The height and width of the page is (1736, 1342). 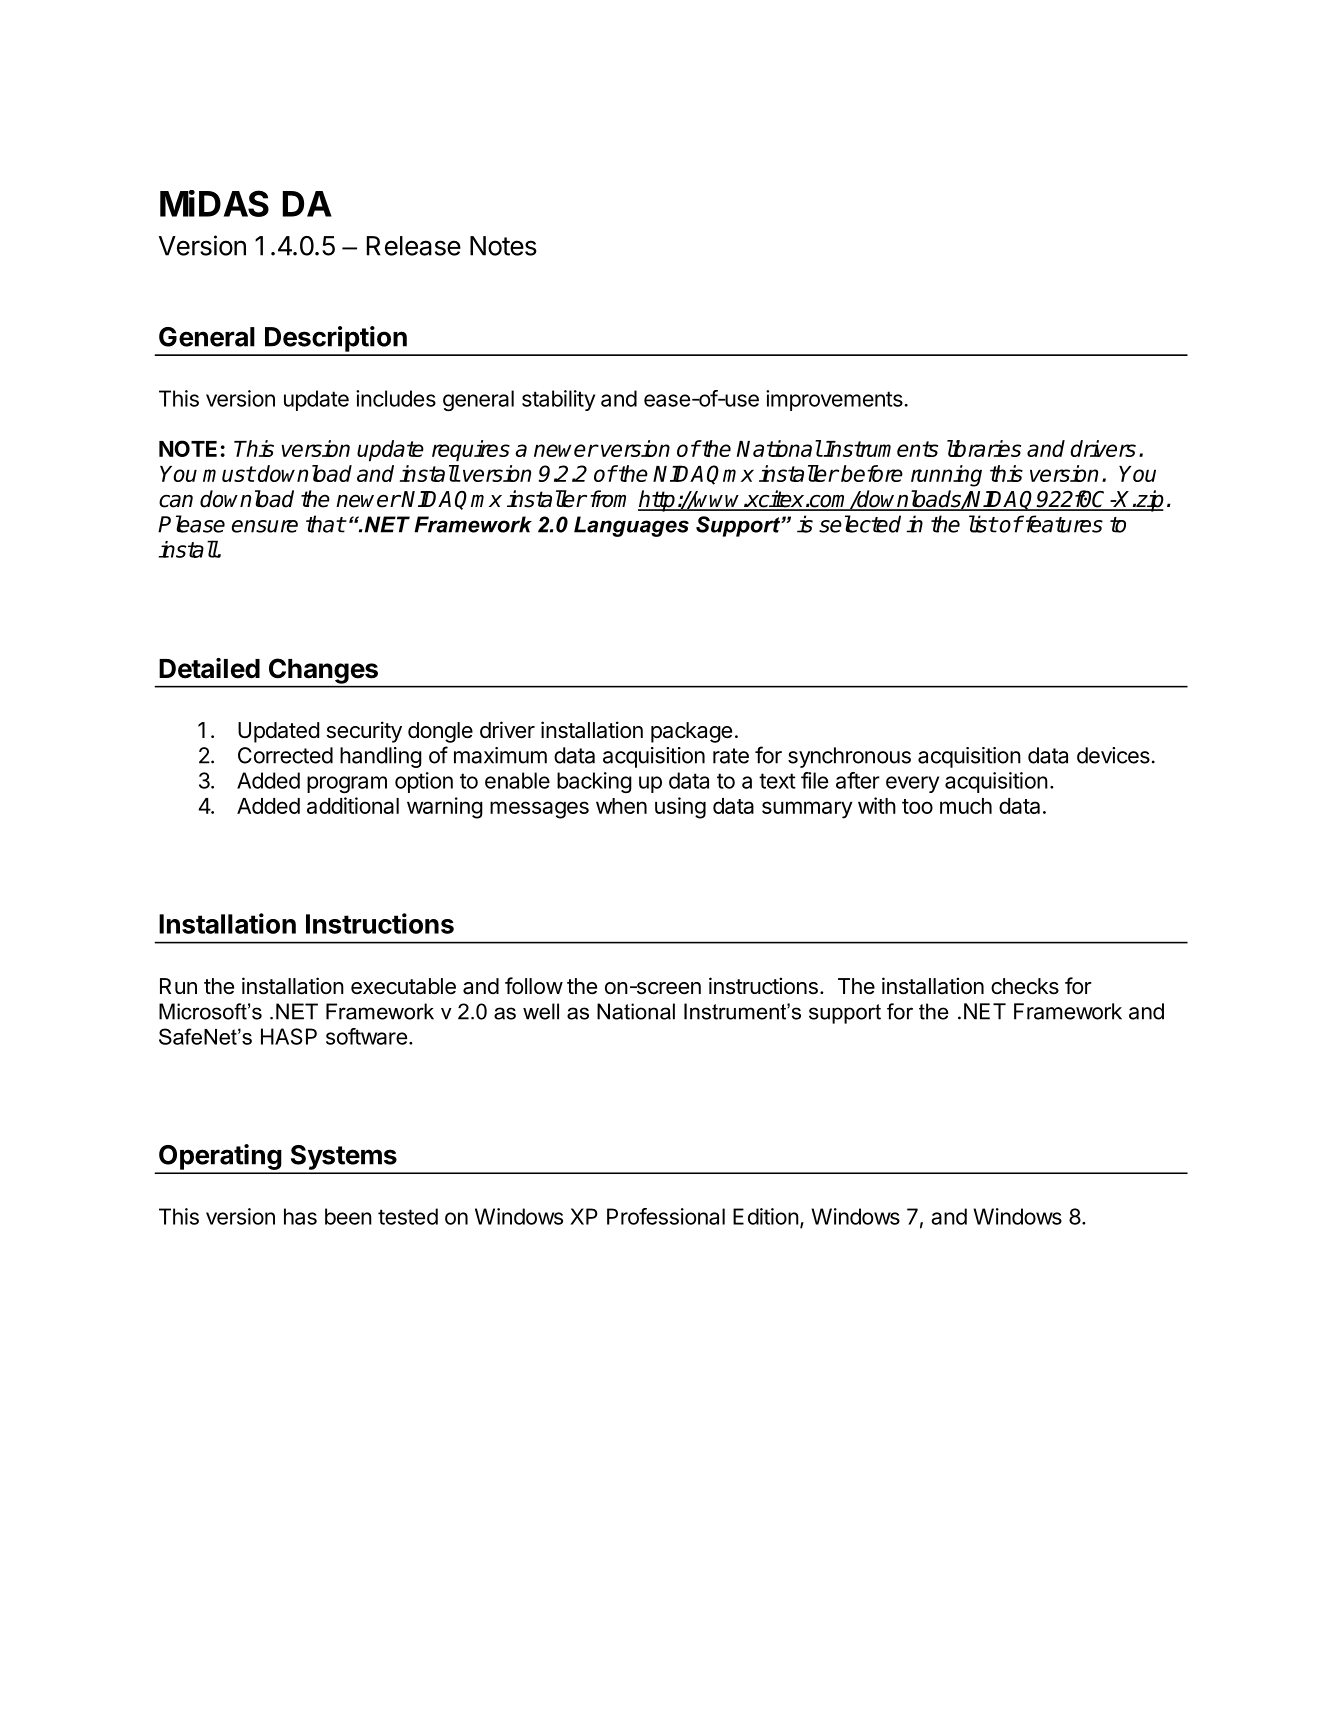 What do you see at coordinates (1113, 755) in the page?
I see `devices` at bounding box center [1113, 755].
